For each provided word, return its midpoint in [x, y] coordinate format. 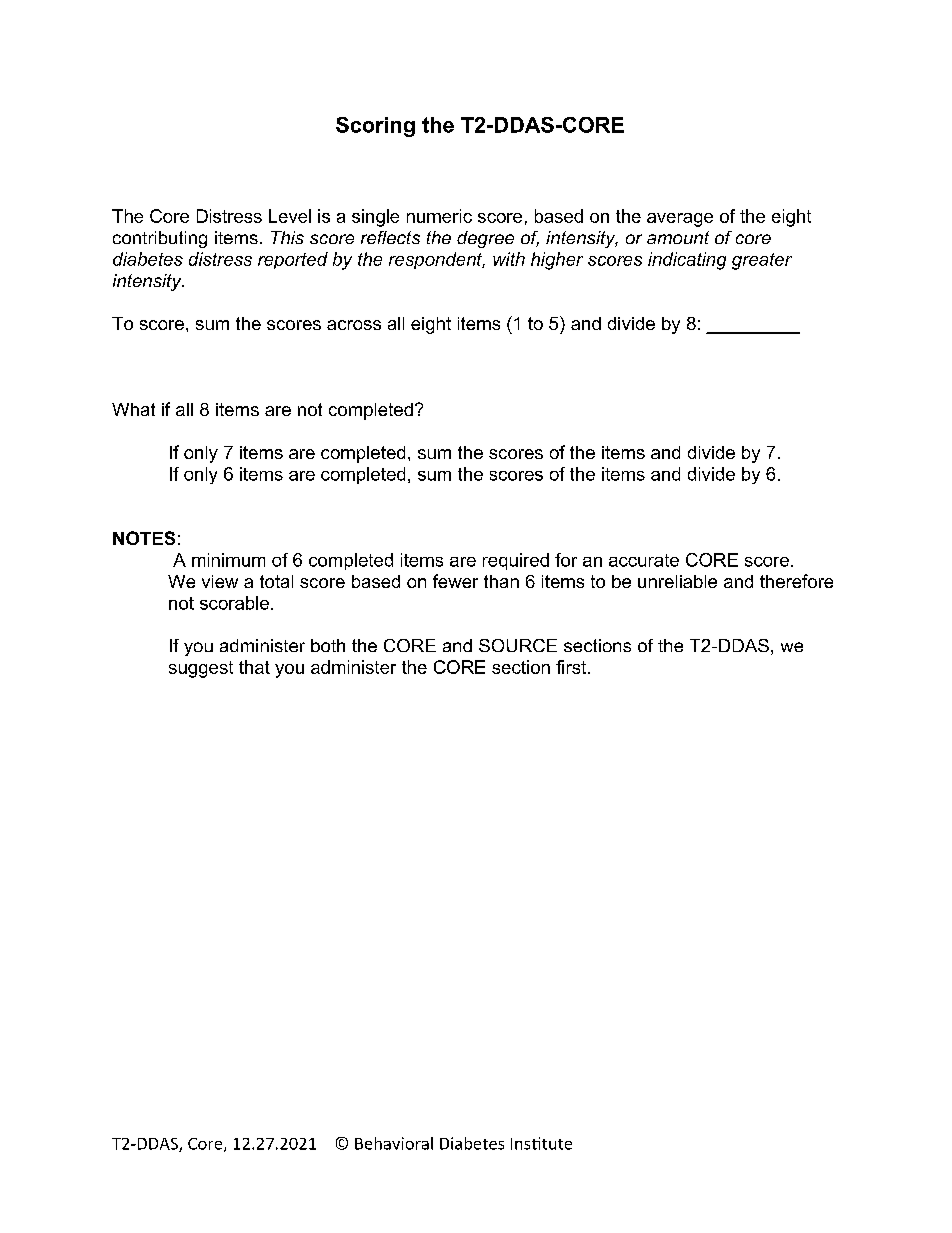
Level [290, 216]
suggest [201, 669]
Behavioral [394, 1143]
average [680, 220]
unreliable [677, 581]
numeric [439, 216]
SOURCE [518, 645]
